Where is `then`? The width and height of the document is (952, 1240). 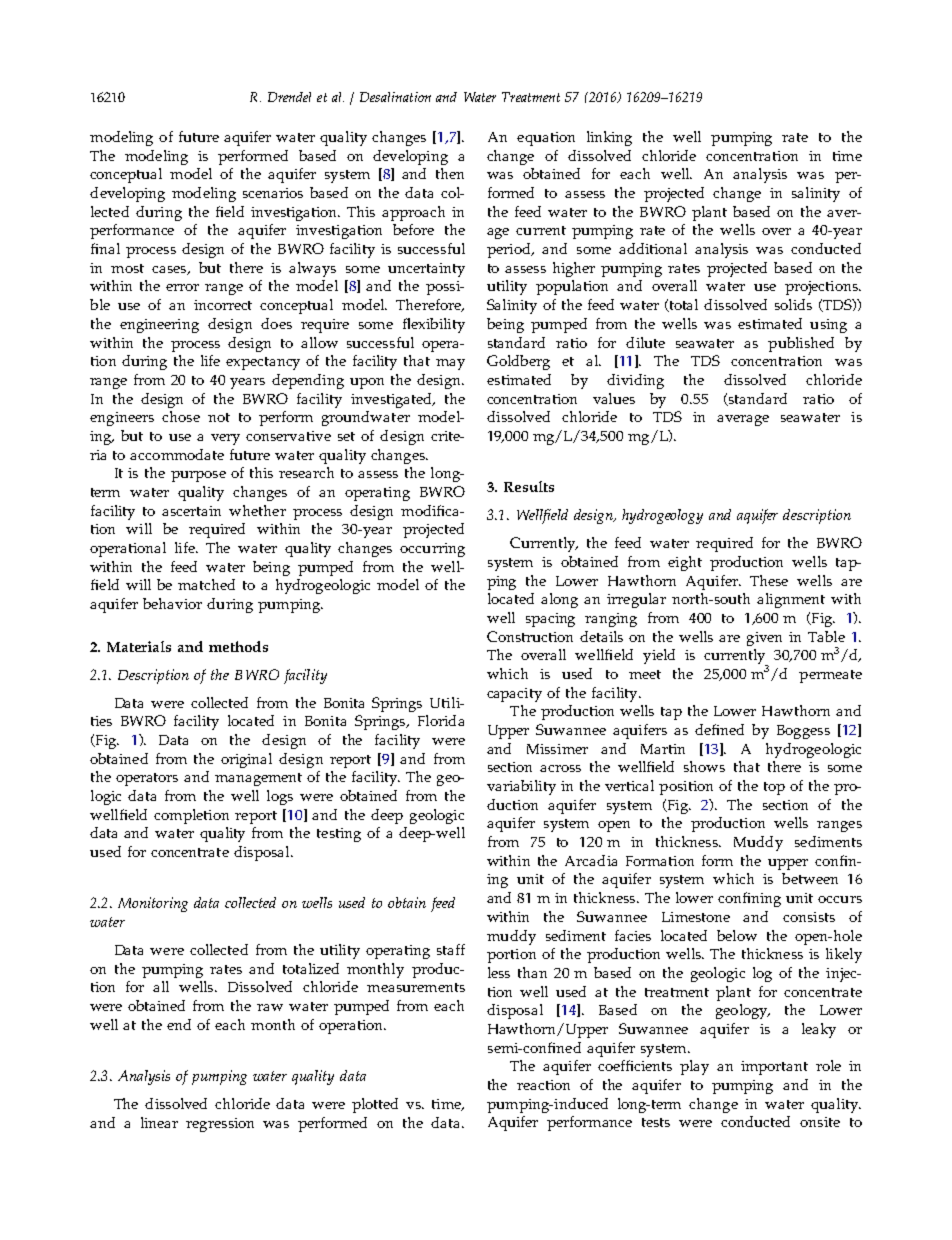
then is located at coordinates (450, 173).
